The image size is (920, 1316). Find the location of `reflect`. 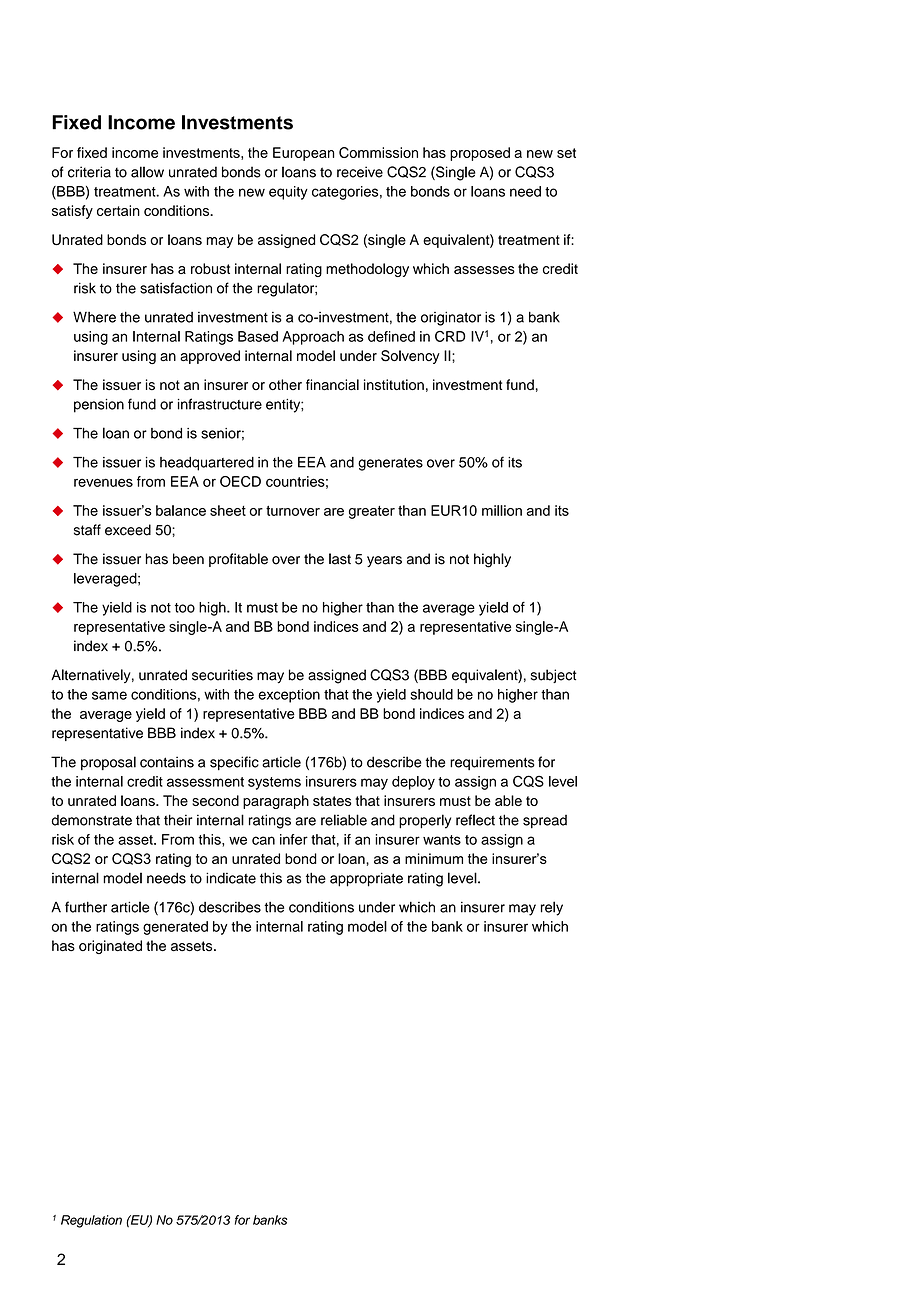

reflect is located at coordinates (475, 820).
